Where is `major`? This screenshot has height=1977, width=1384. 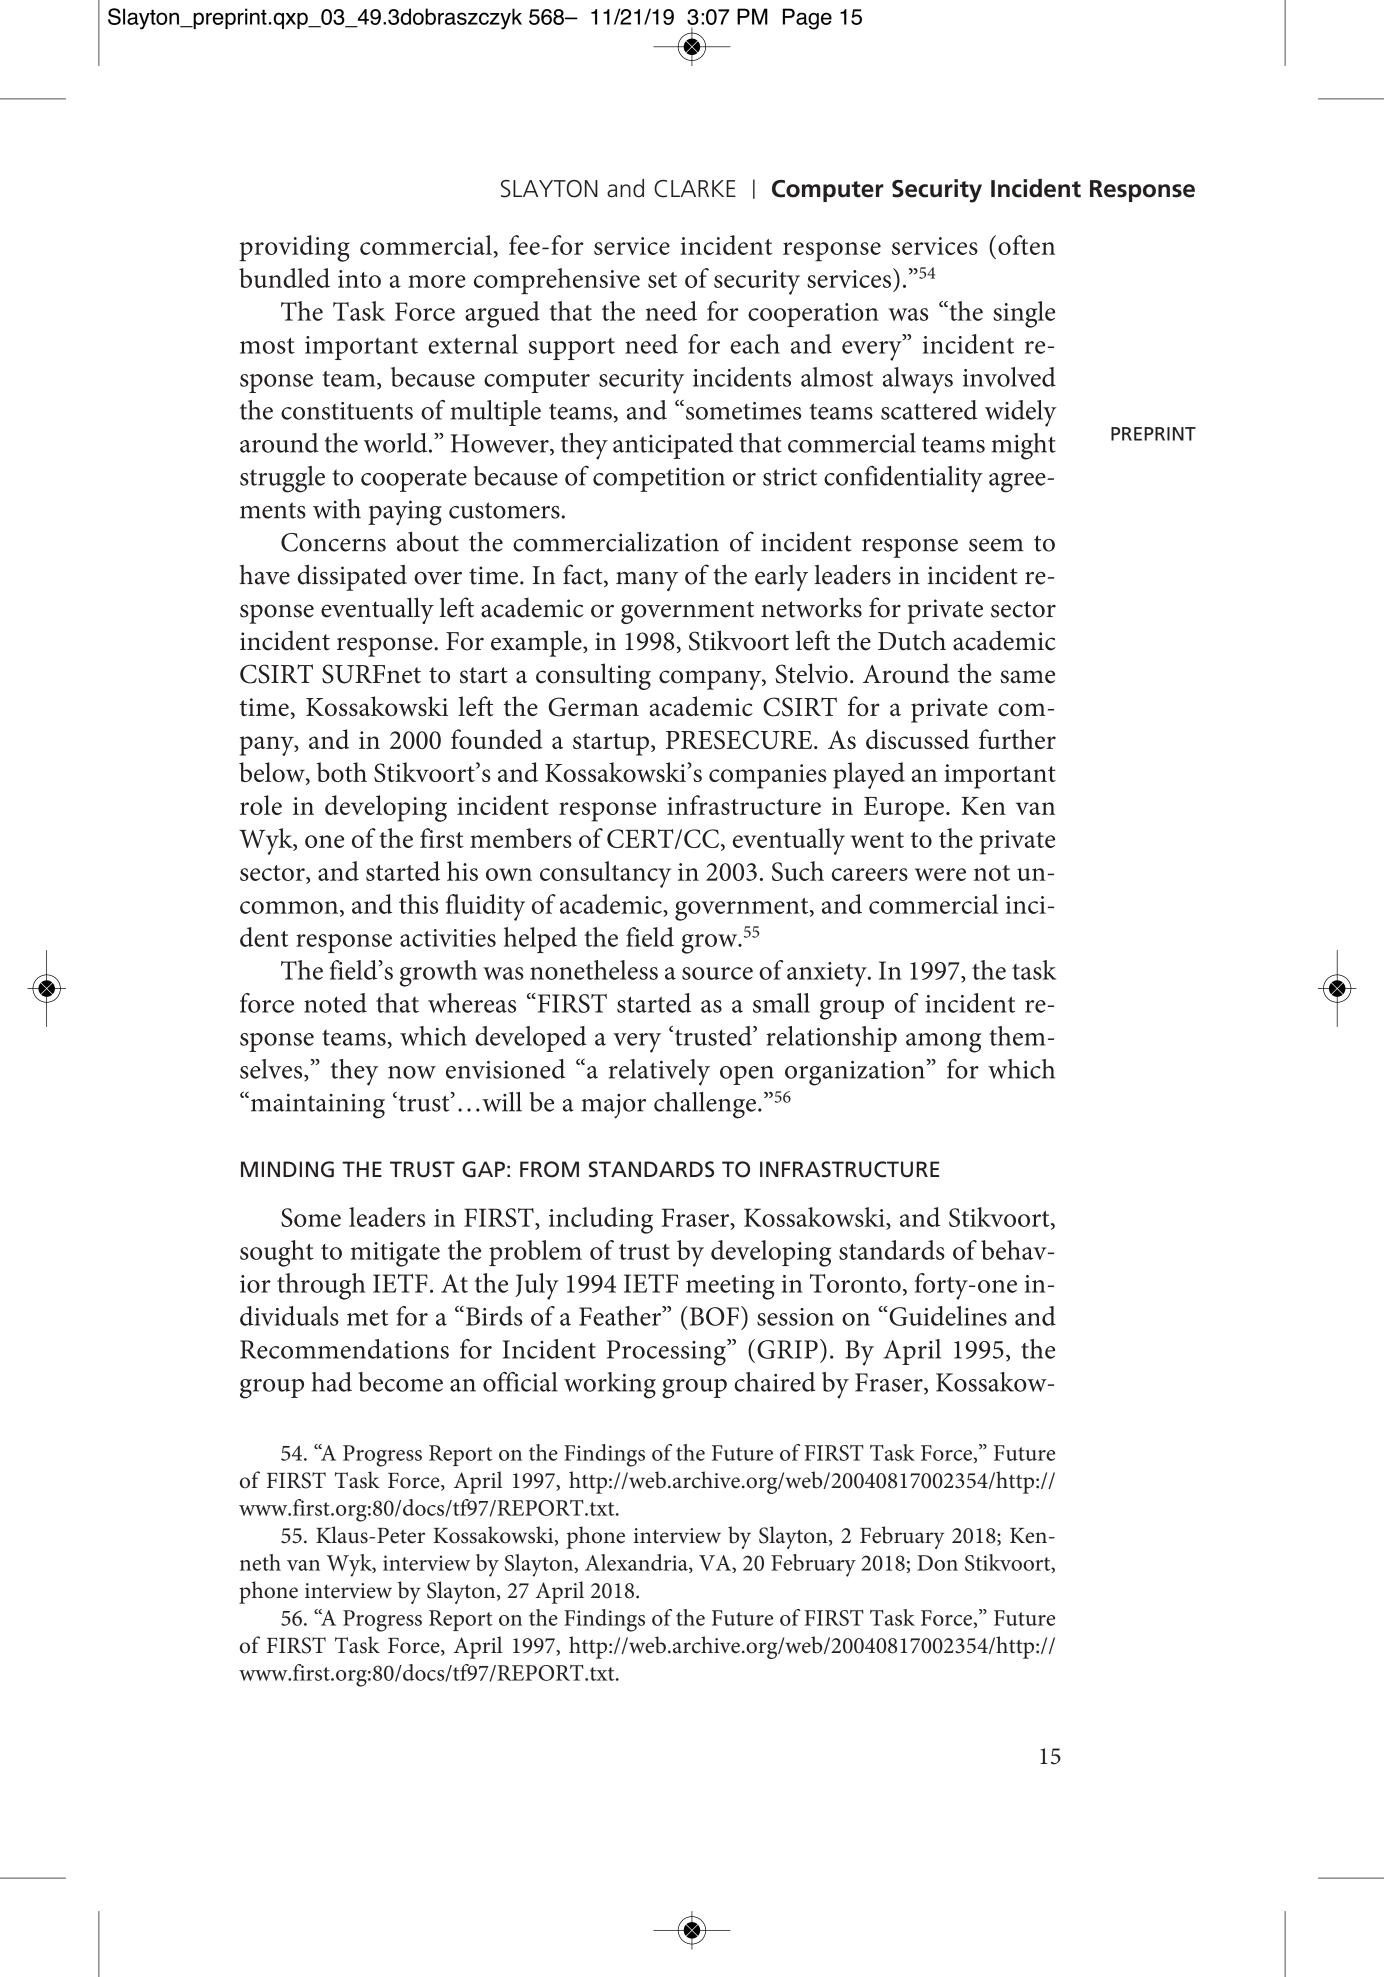
major is located at coordinates (613, 1106).
